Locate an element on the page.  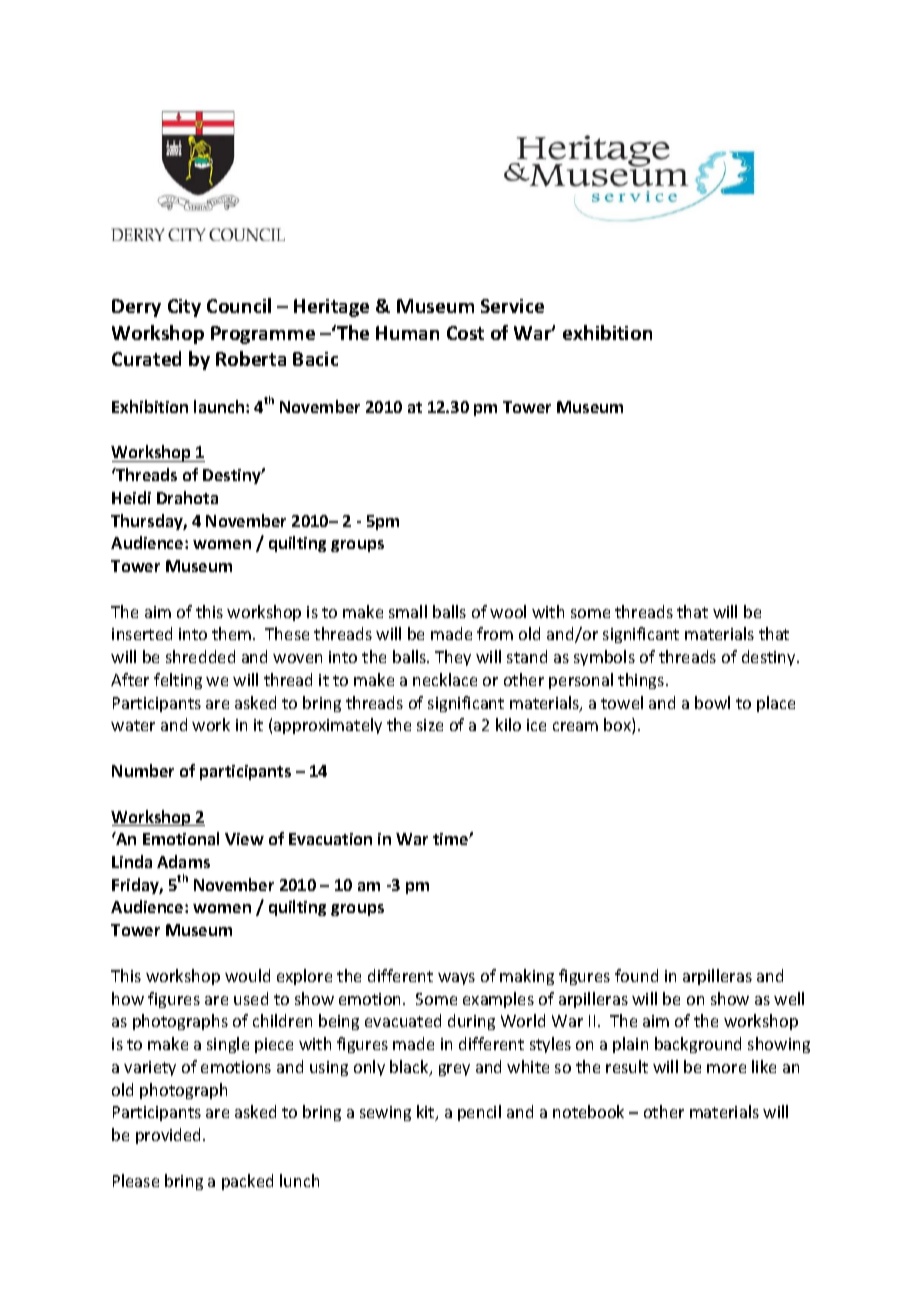
symbols is located at coordinates (604, 658).
